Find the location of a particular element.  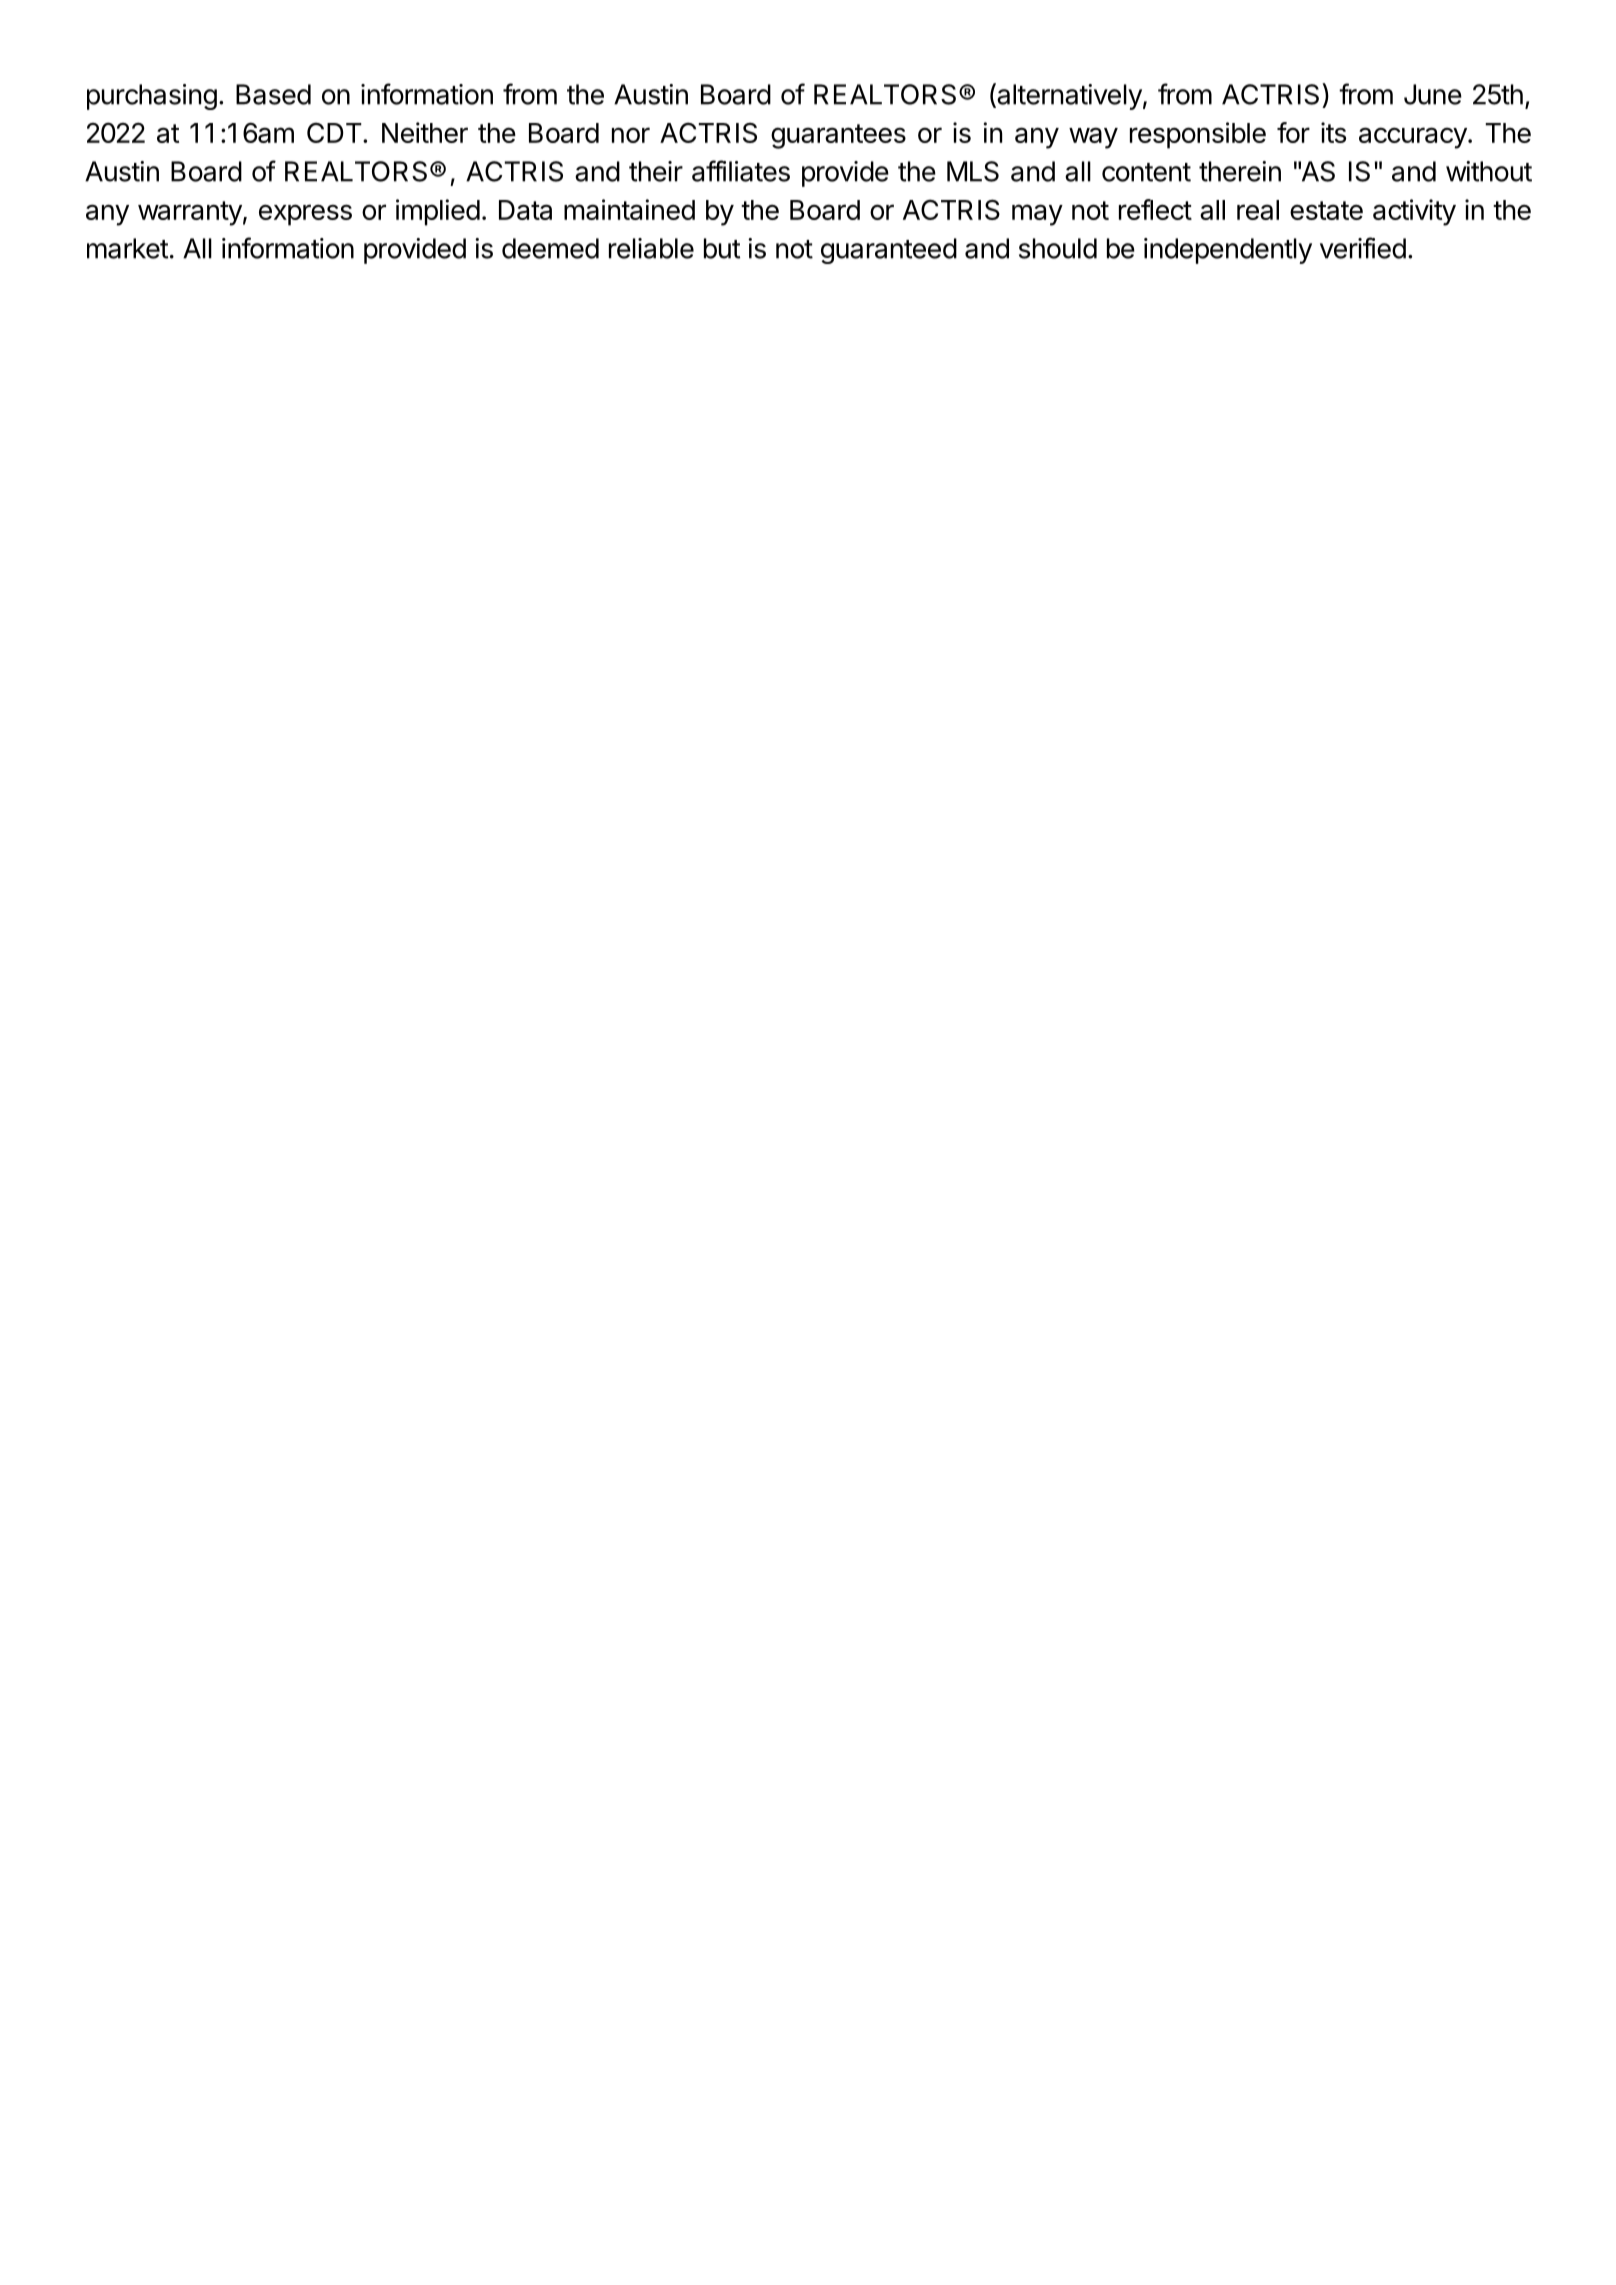

June is located at coordinates (1433, 94).
